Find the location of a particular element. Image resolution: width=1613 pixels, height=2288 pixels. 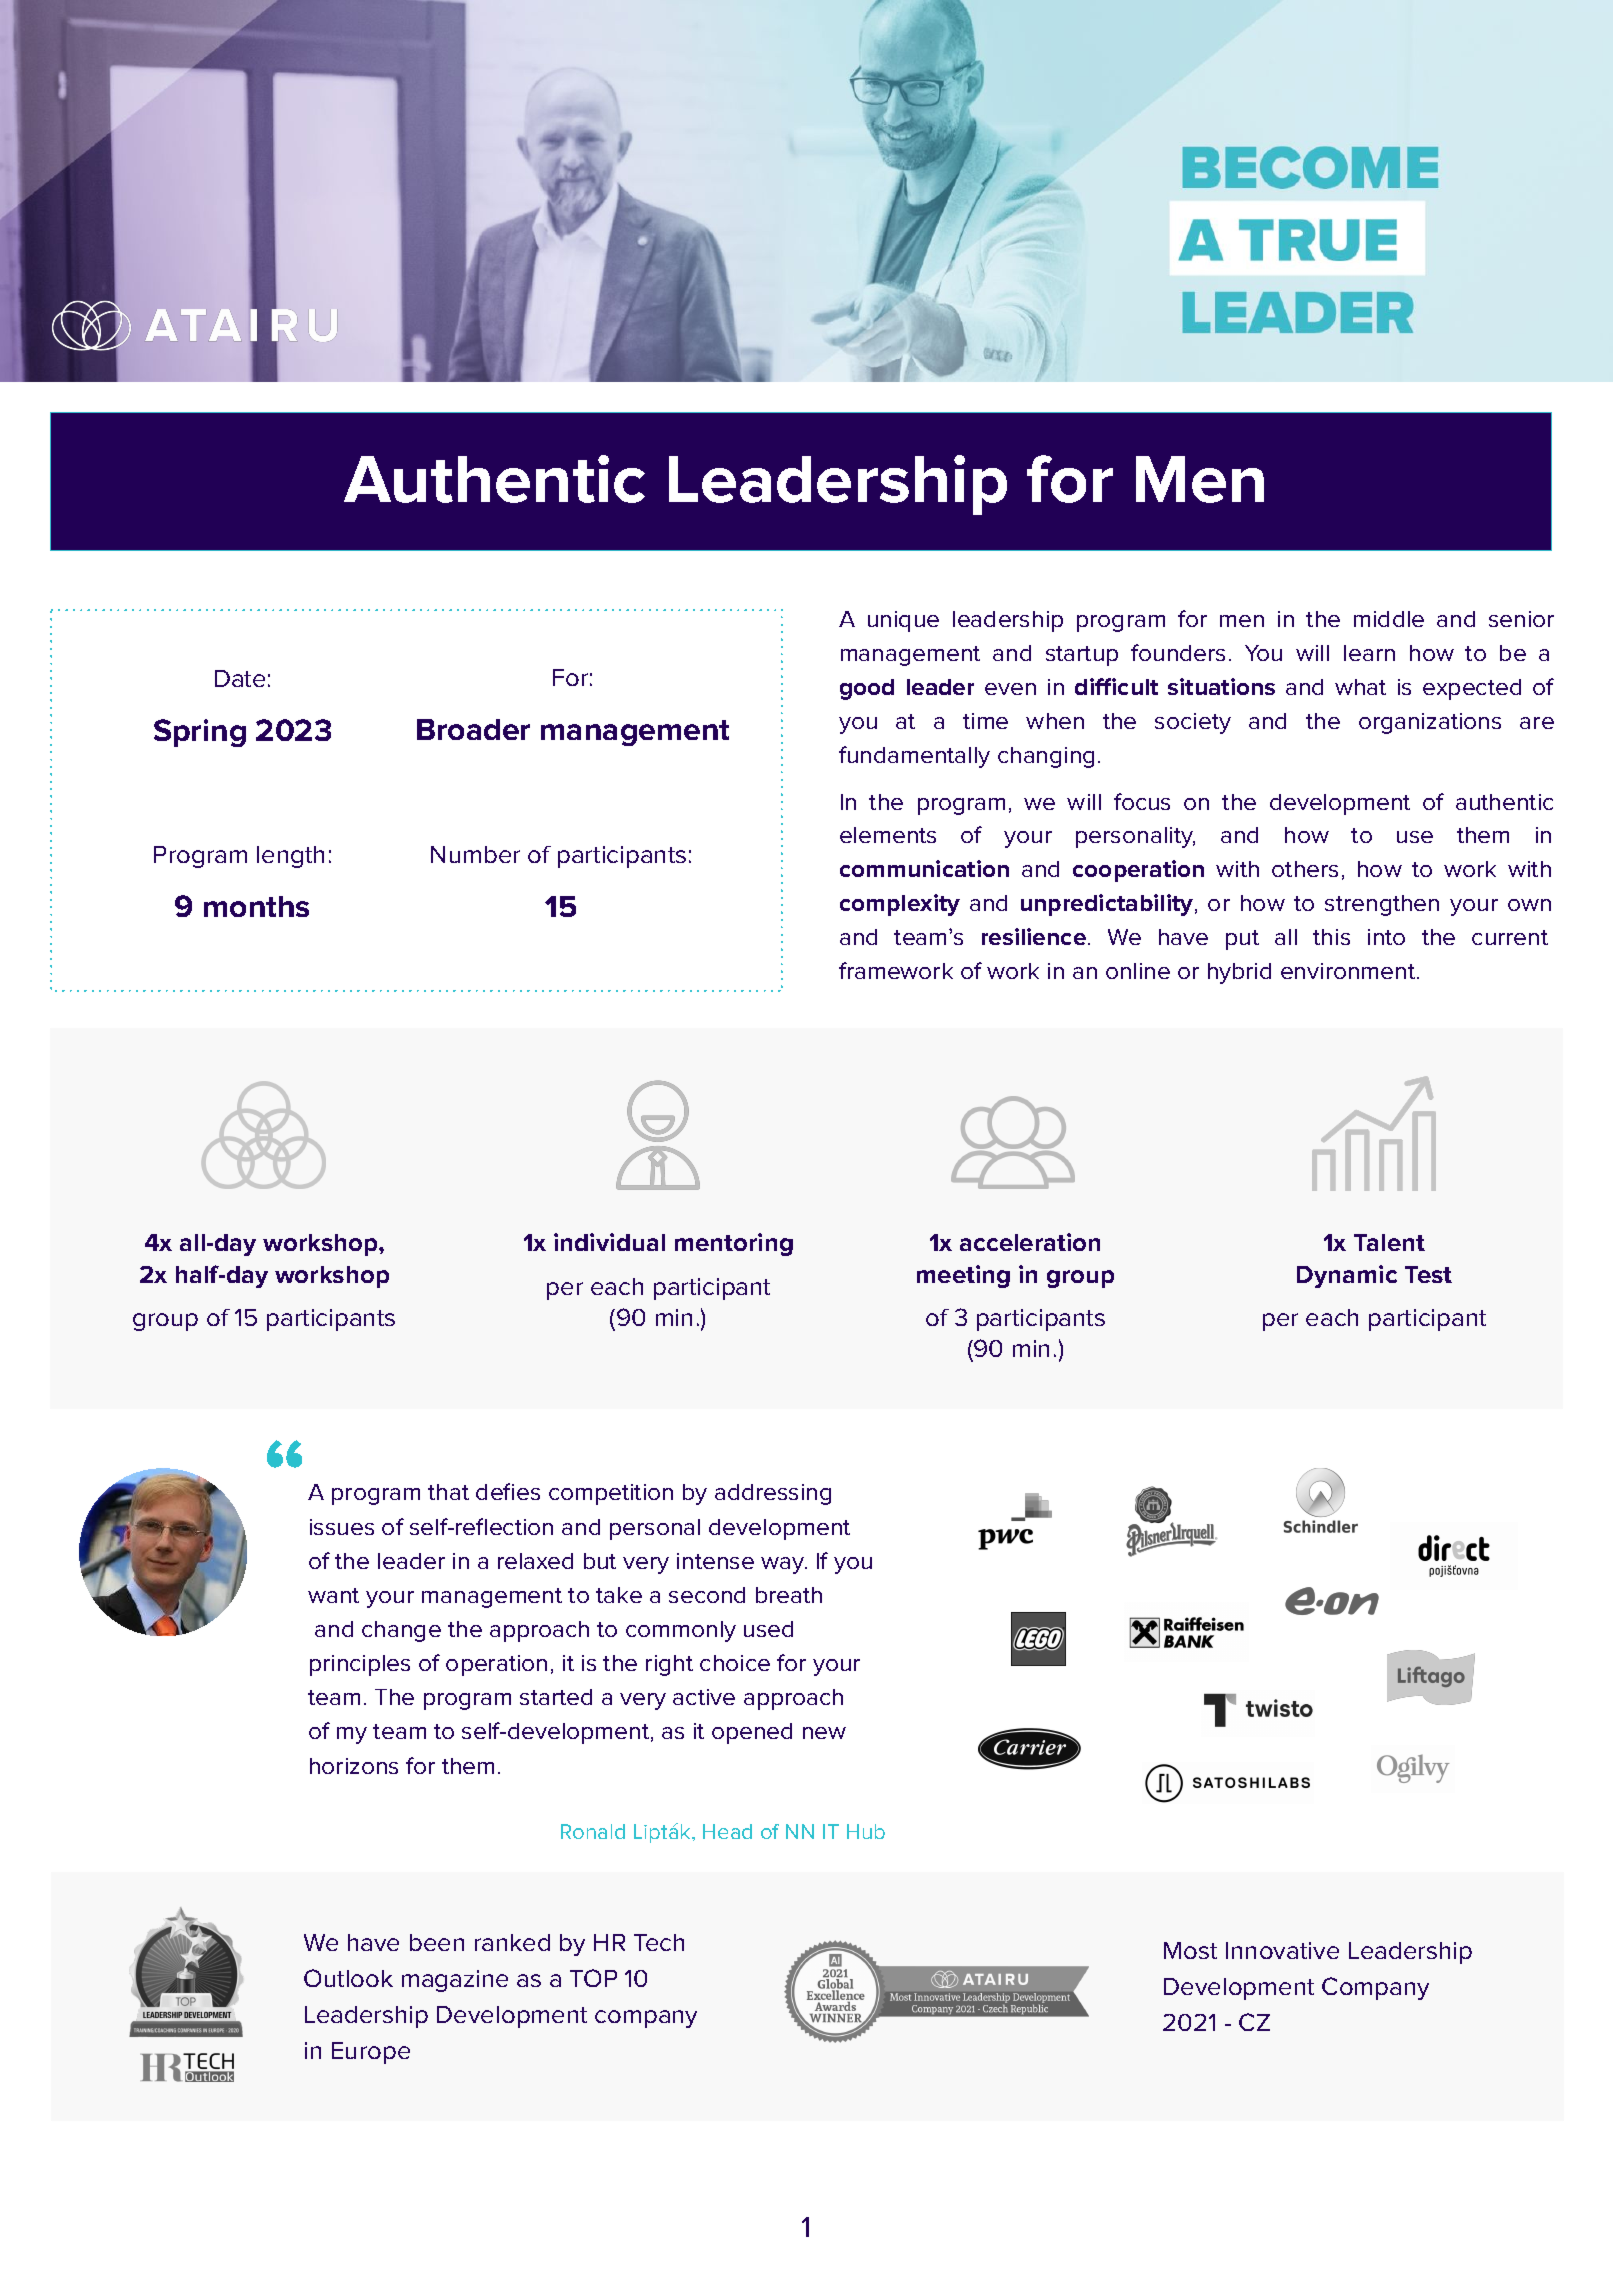

that is located at coordinates (448, 1492).
